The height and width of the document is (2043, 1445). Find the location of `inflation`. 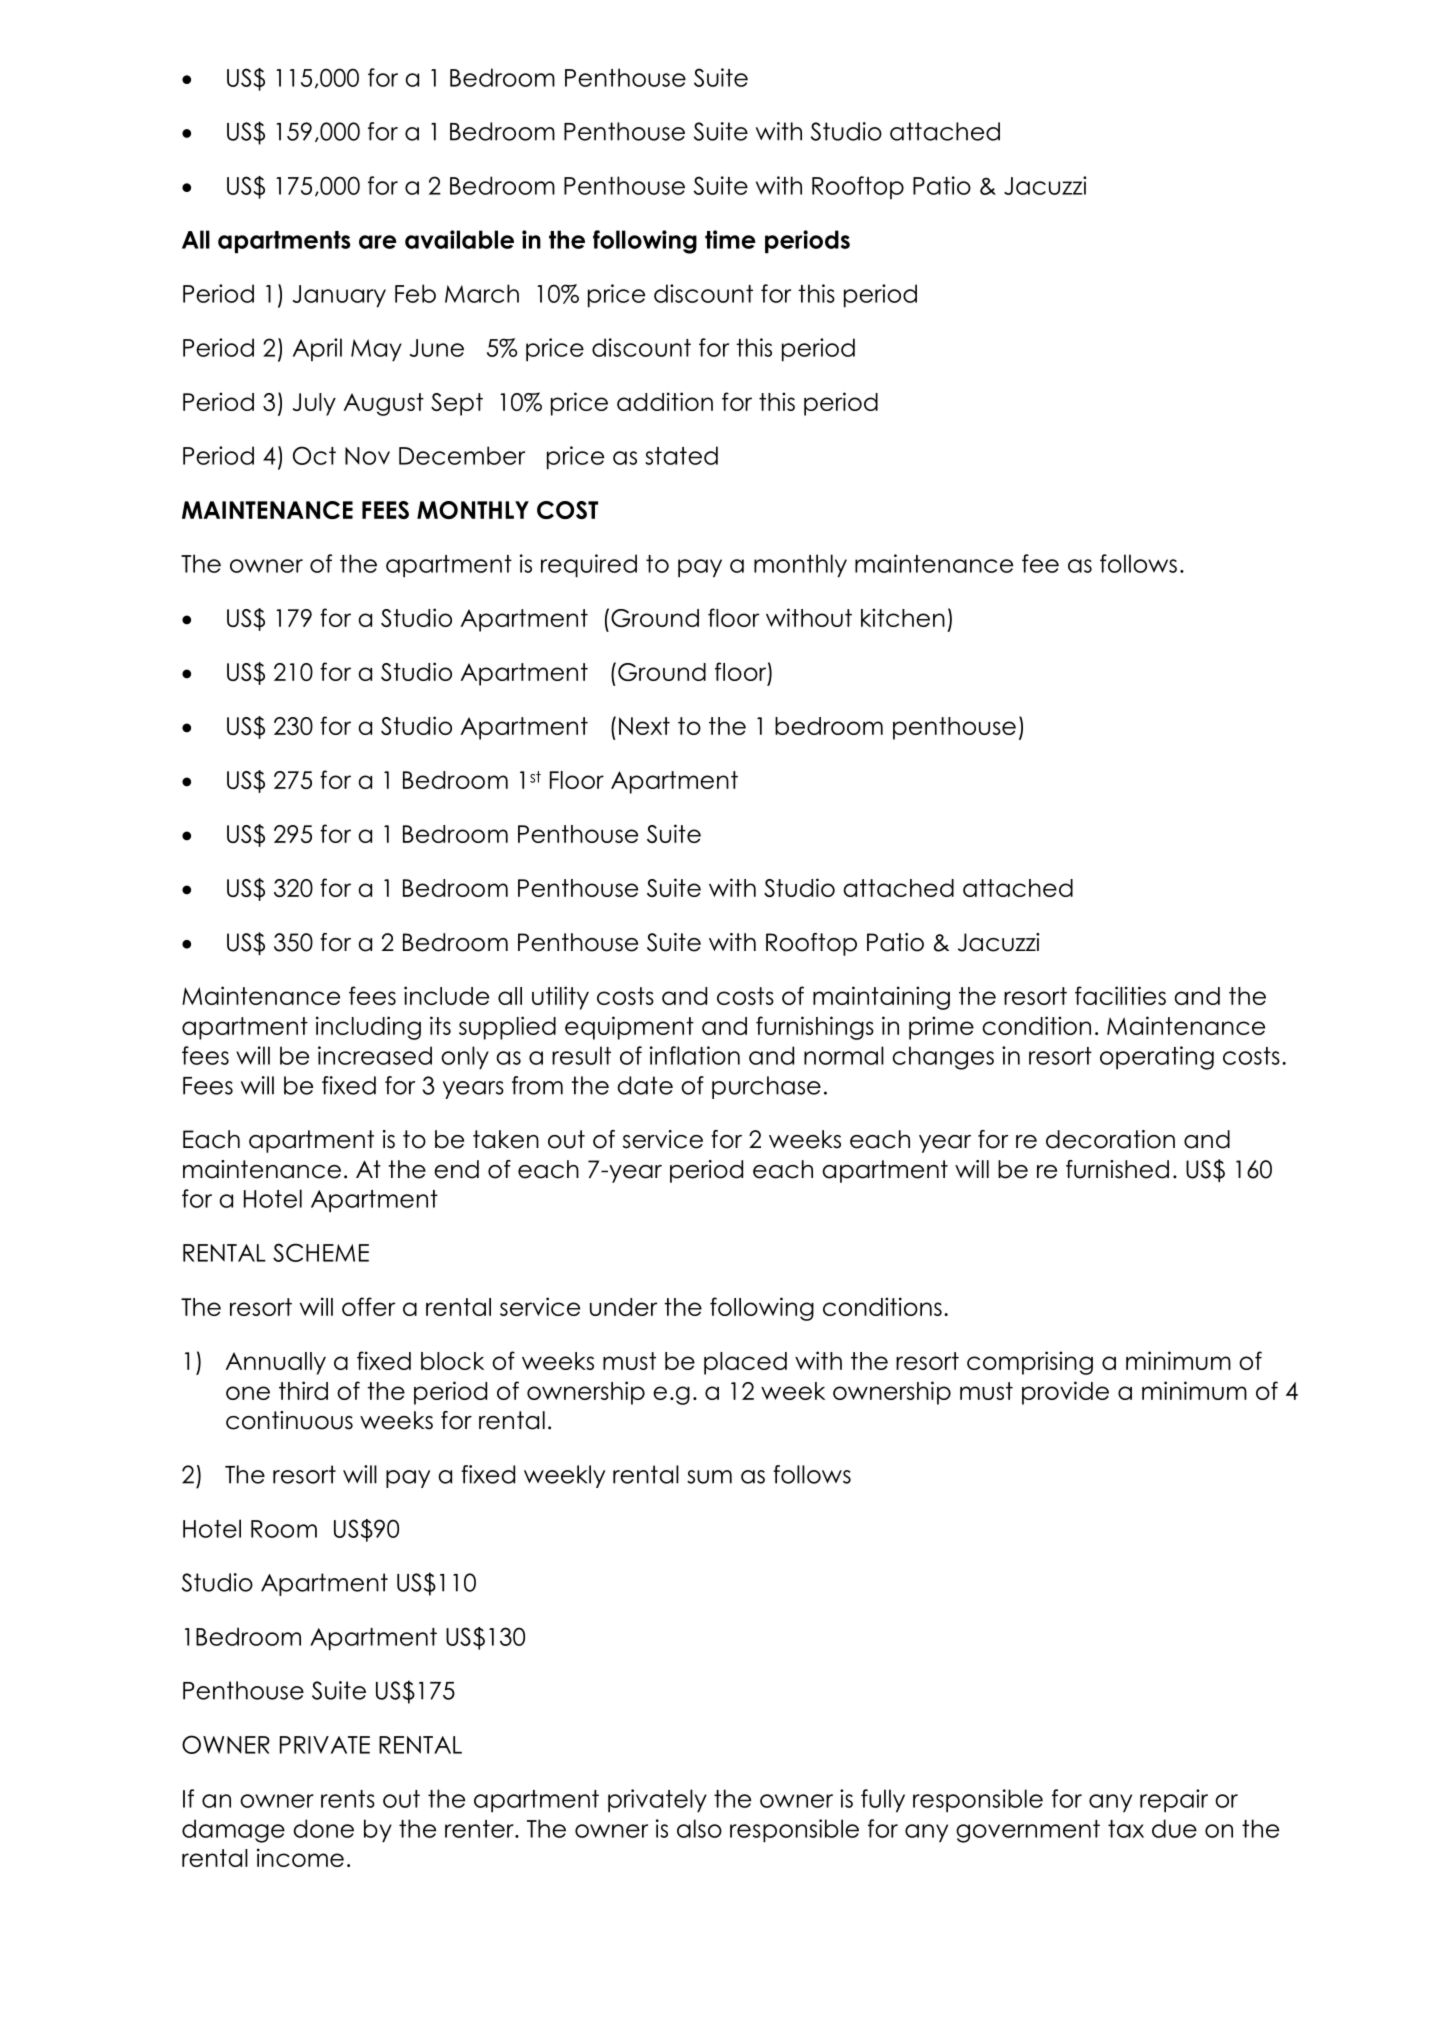

inflation is located at coordinates (695, 1055).
